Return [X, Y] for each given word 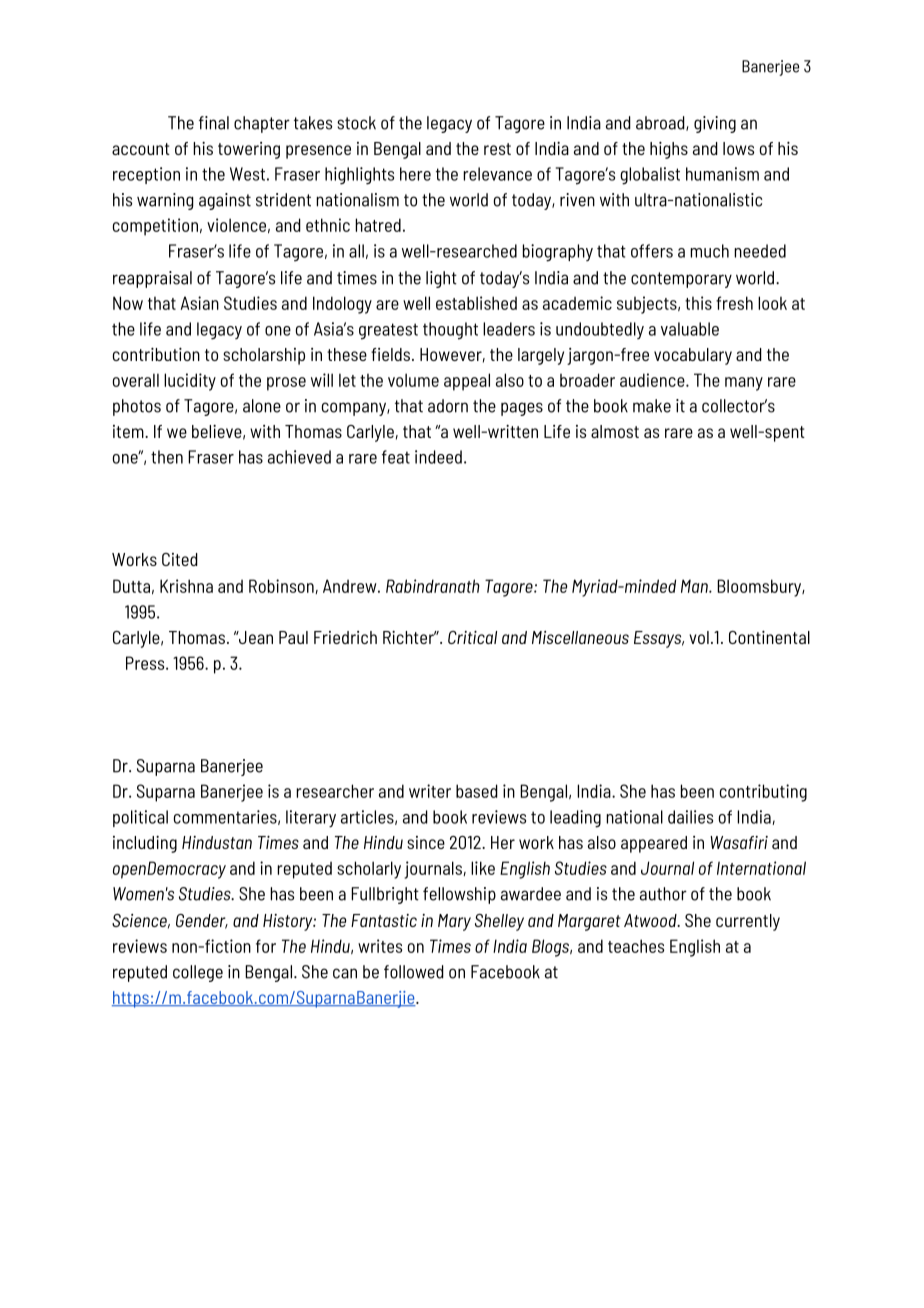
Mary [454, 922]
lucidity [190, 382]
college [198, 973]
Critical [472, 637]
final [214, 123]
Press [146, 663]
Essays [659, 639]
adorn [448, 406]
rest [497, 149]
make [652, 406]
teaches [636, 946]
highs [669, 150]
